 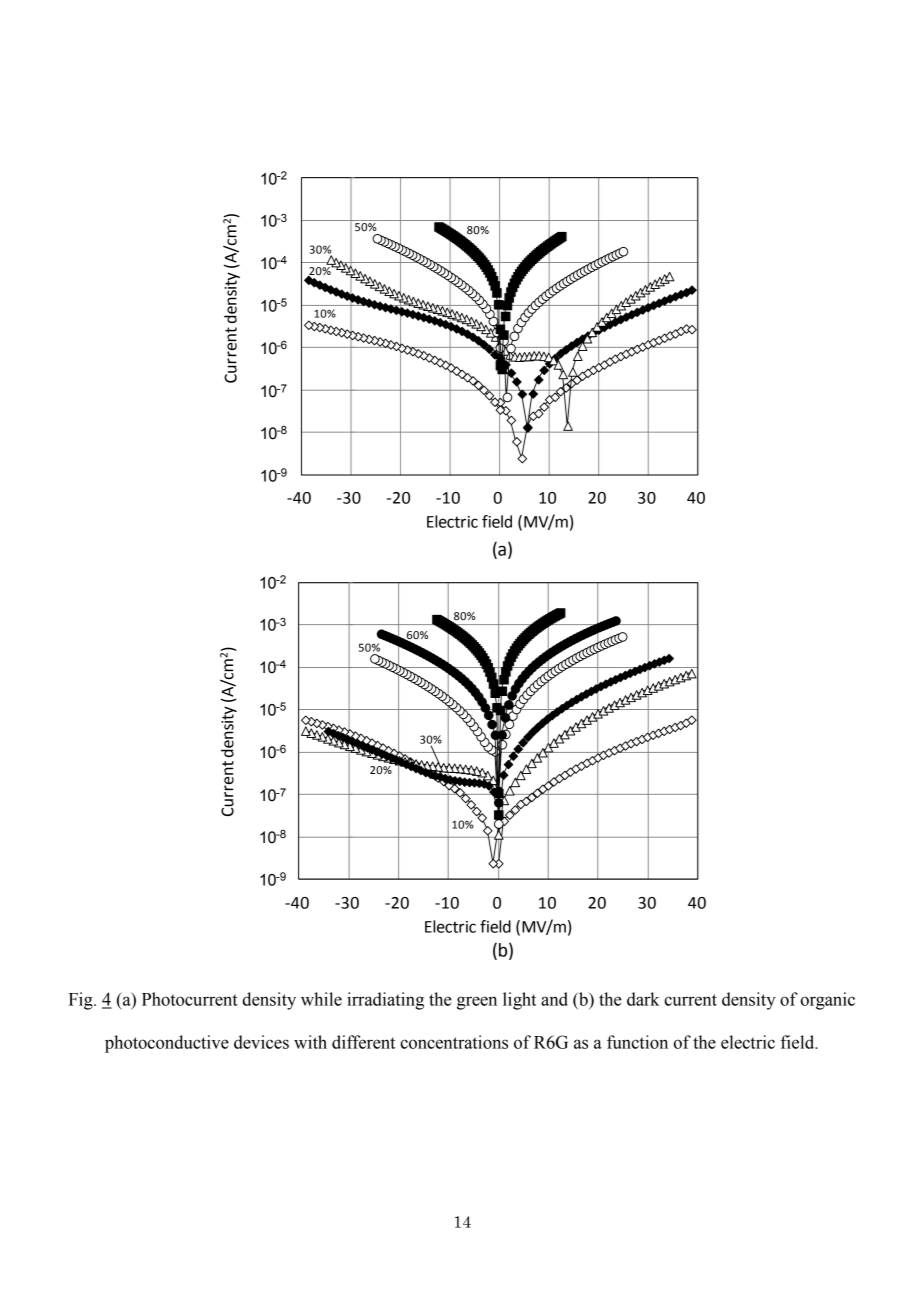 What do you see at coordinates (310, 1042) in the screenshot?
I see `with` at bounding box center [310, 1042].
